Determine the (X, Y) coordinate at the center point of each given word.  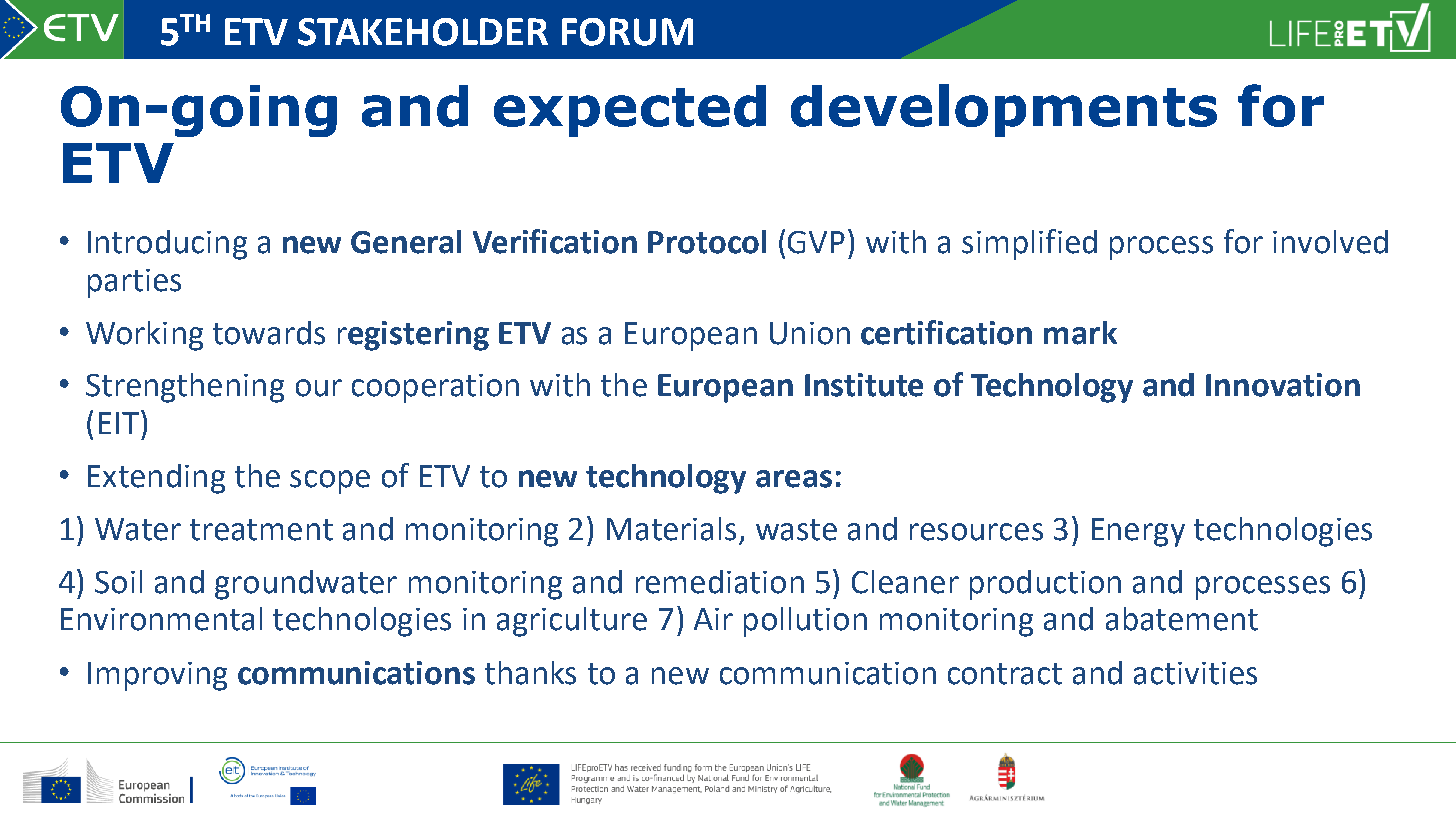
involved (1330, 242)
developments (1004, 110)
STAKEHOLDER (423, 32)
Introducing (167, 245)
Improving (157, 676)
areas (794, 479)
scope (330, 482)
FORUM (627, 32)
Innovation (1283, 385)
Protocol (707, 242)
